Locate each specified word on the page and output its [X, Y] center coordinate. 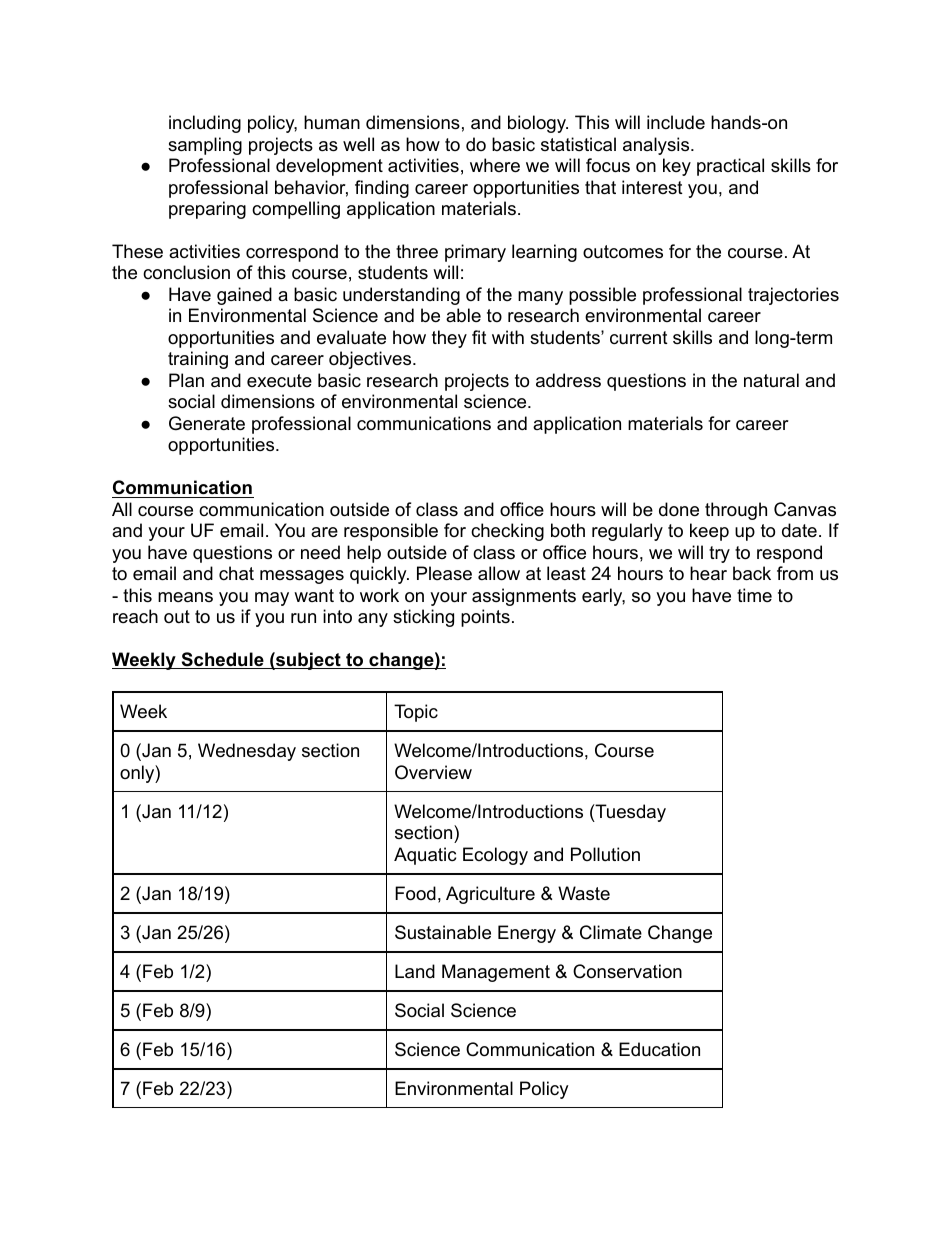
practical [730, 167]
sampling [205, 146]
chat [236, 573]
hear [708, 573]
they [449, 339]
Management [496, 973]
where [495, 165]
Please [444, 573]
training [198, 360]
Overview [433, 772]
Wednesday [247, 752]
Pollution [605, 854]
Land [415, 971]
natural [771, 380]
